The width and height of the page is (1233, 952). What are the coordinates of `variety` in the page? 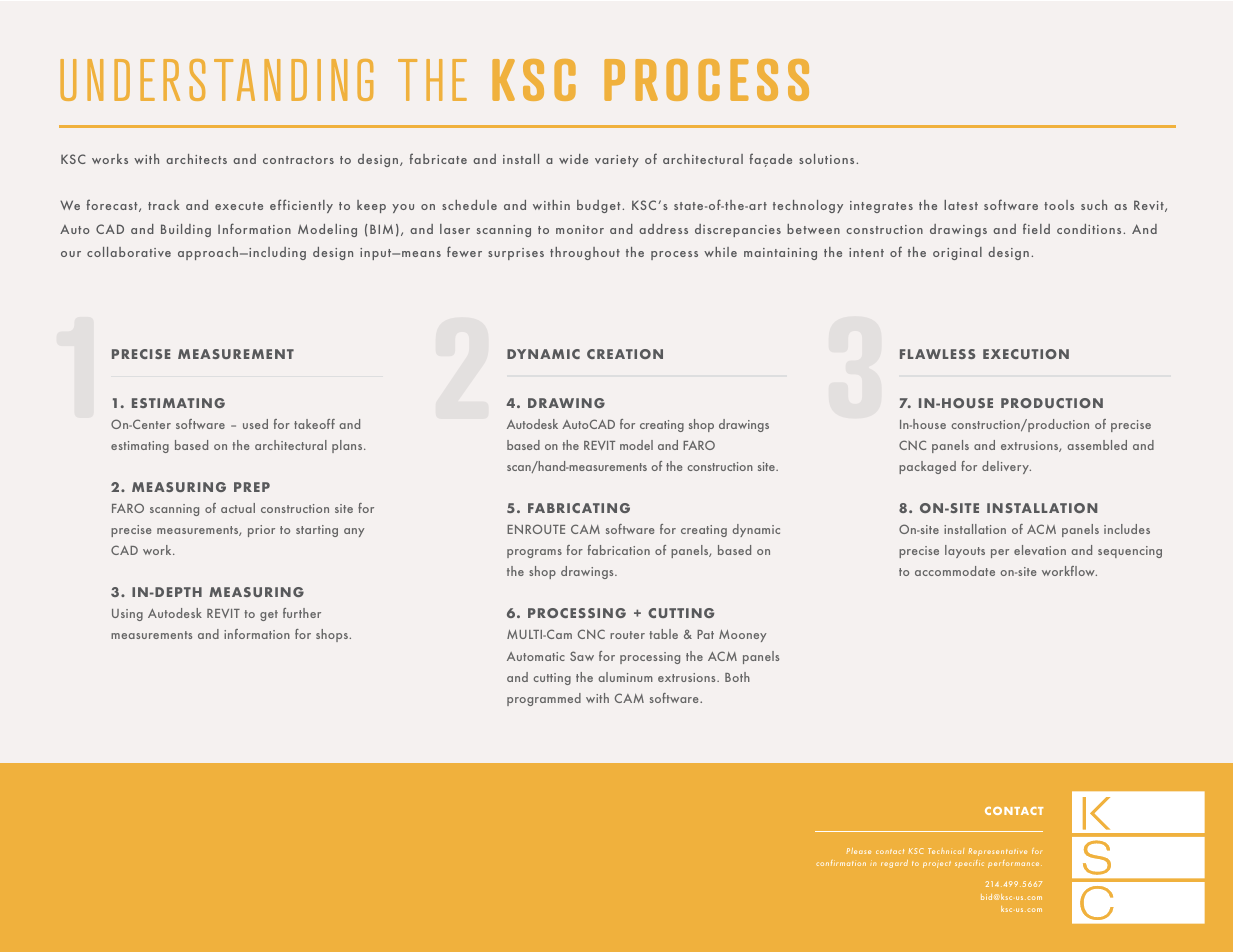 It's located at (617, 161).
